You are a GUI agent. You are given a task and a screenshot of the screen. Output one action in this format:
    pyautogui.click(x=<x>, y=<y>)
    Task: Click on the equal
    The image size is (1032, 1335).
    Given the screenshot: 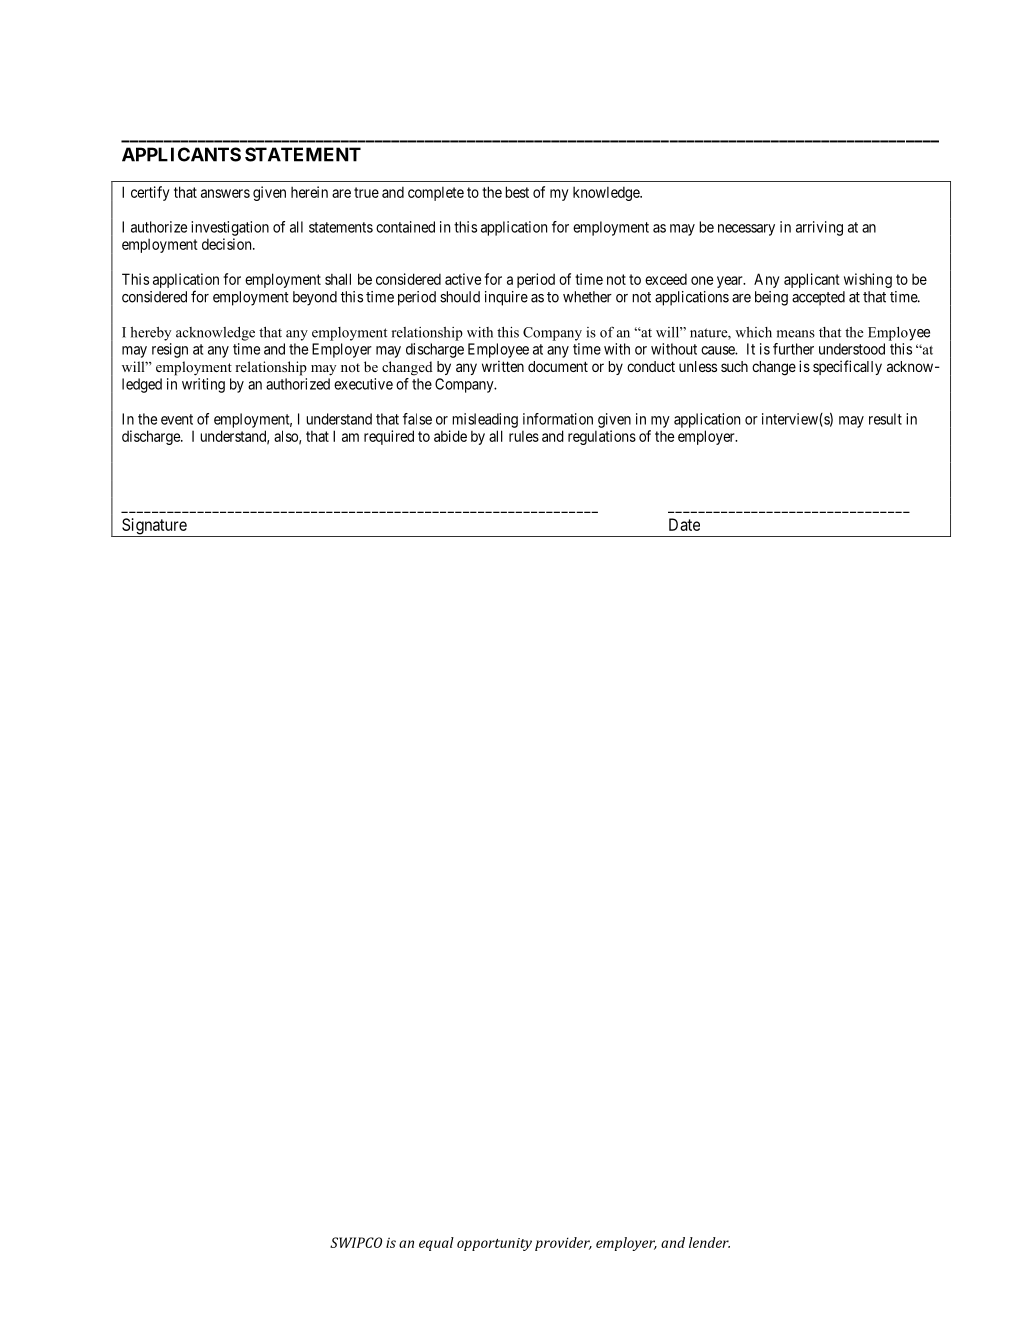 What is the action you would take?
    pyautogui.click(x=436, y=1244)
